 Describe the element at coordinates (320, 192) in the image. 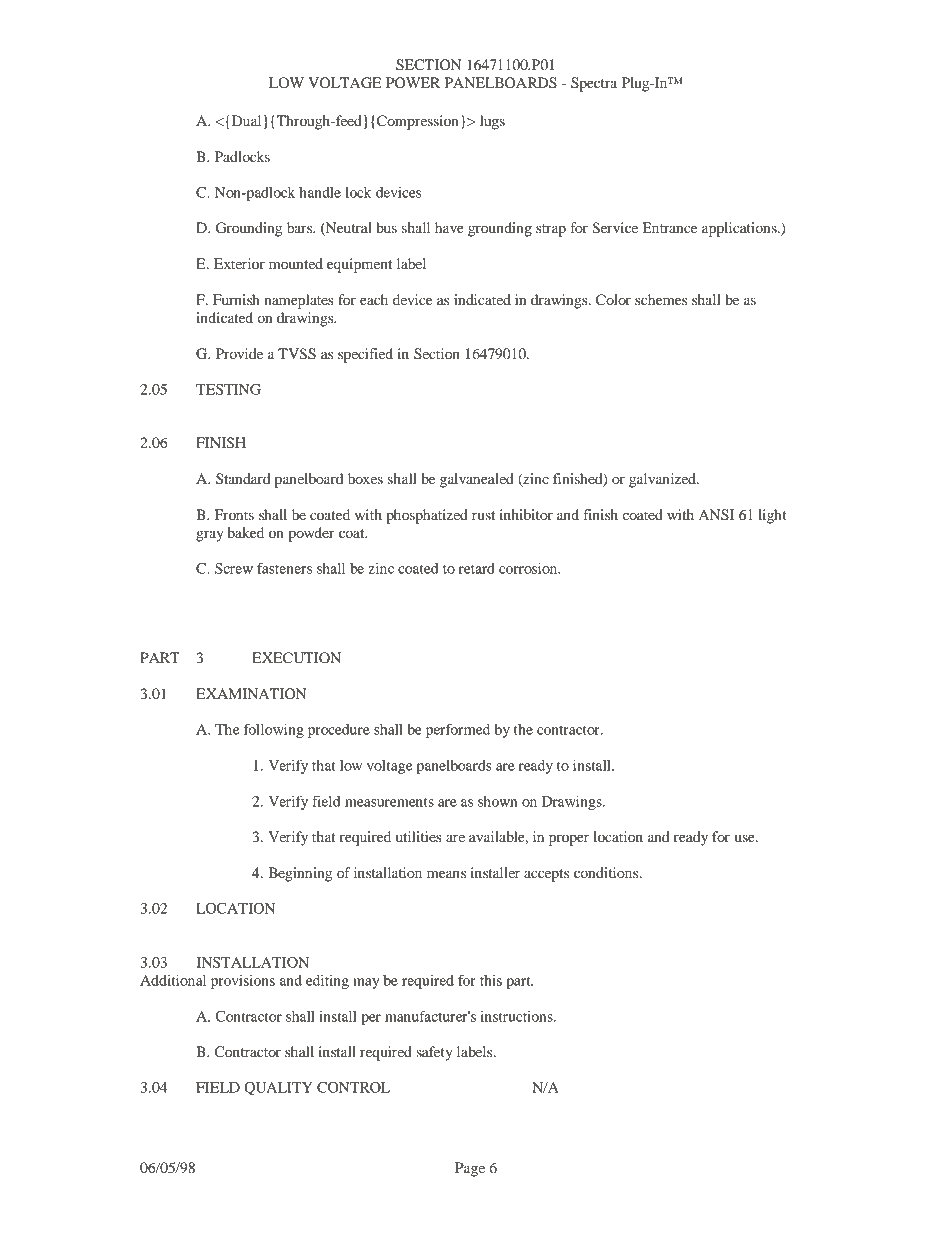

I see `handle` at that location.
